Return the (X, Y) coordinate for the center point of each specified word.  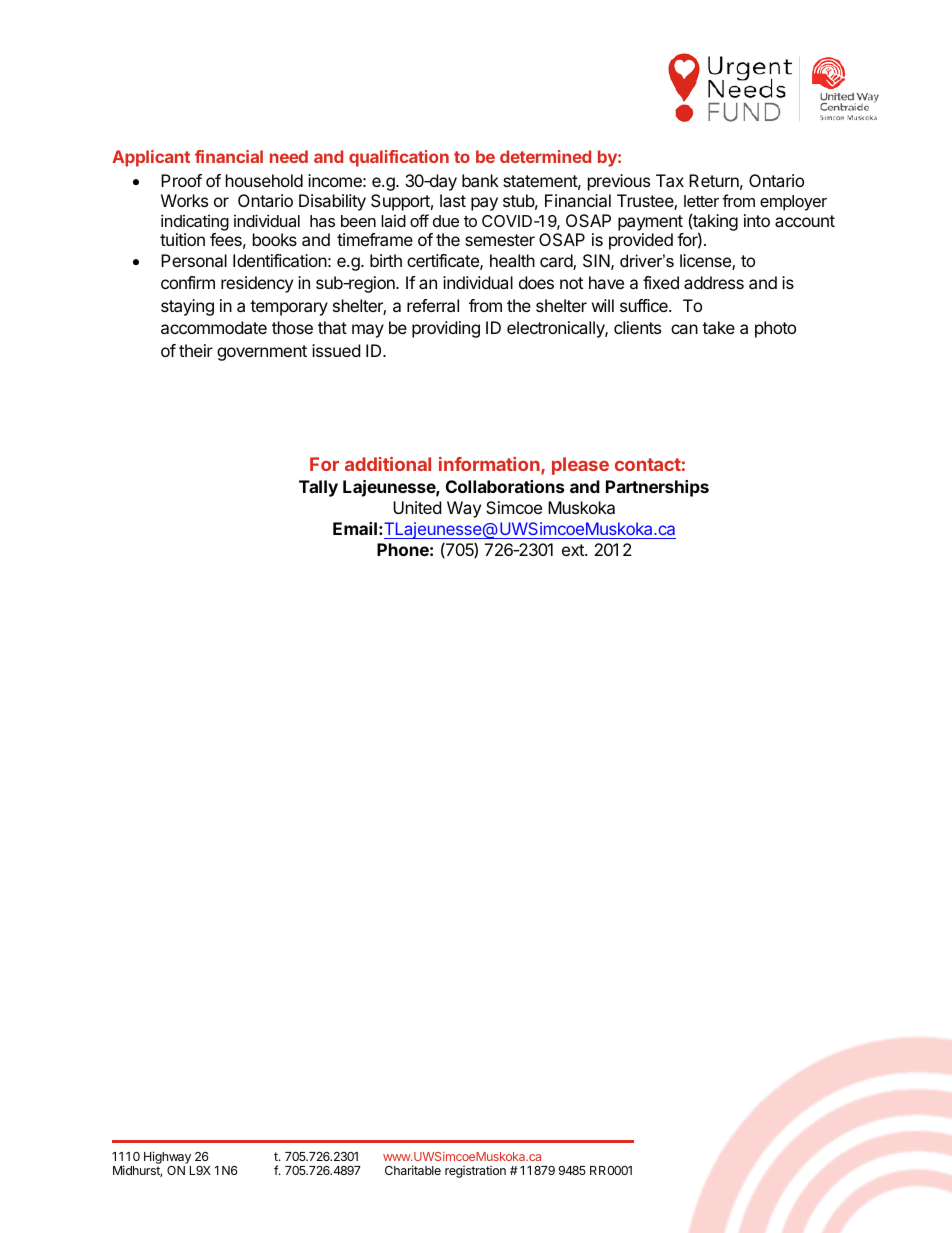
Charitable (413, 1170)
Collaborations (505, 486)
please (580, 466)
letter (701, 201)
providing (446, 329)
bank (480, 180)
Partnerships (657, 488)
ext (574, 550)
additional (388, 464)
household (264, 180)
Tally (318, 488)
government (262, 353)
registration (475, 1172)
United (417, 507)
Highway (167, 1157)
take (718, 327)
